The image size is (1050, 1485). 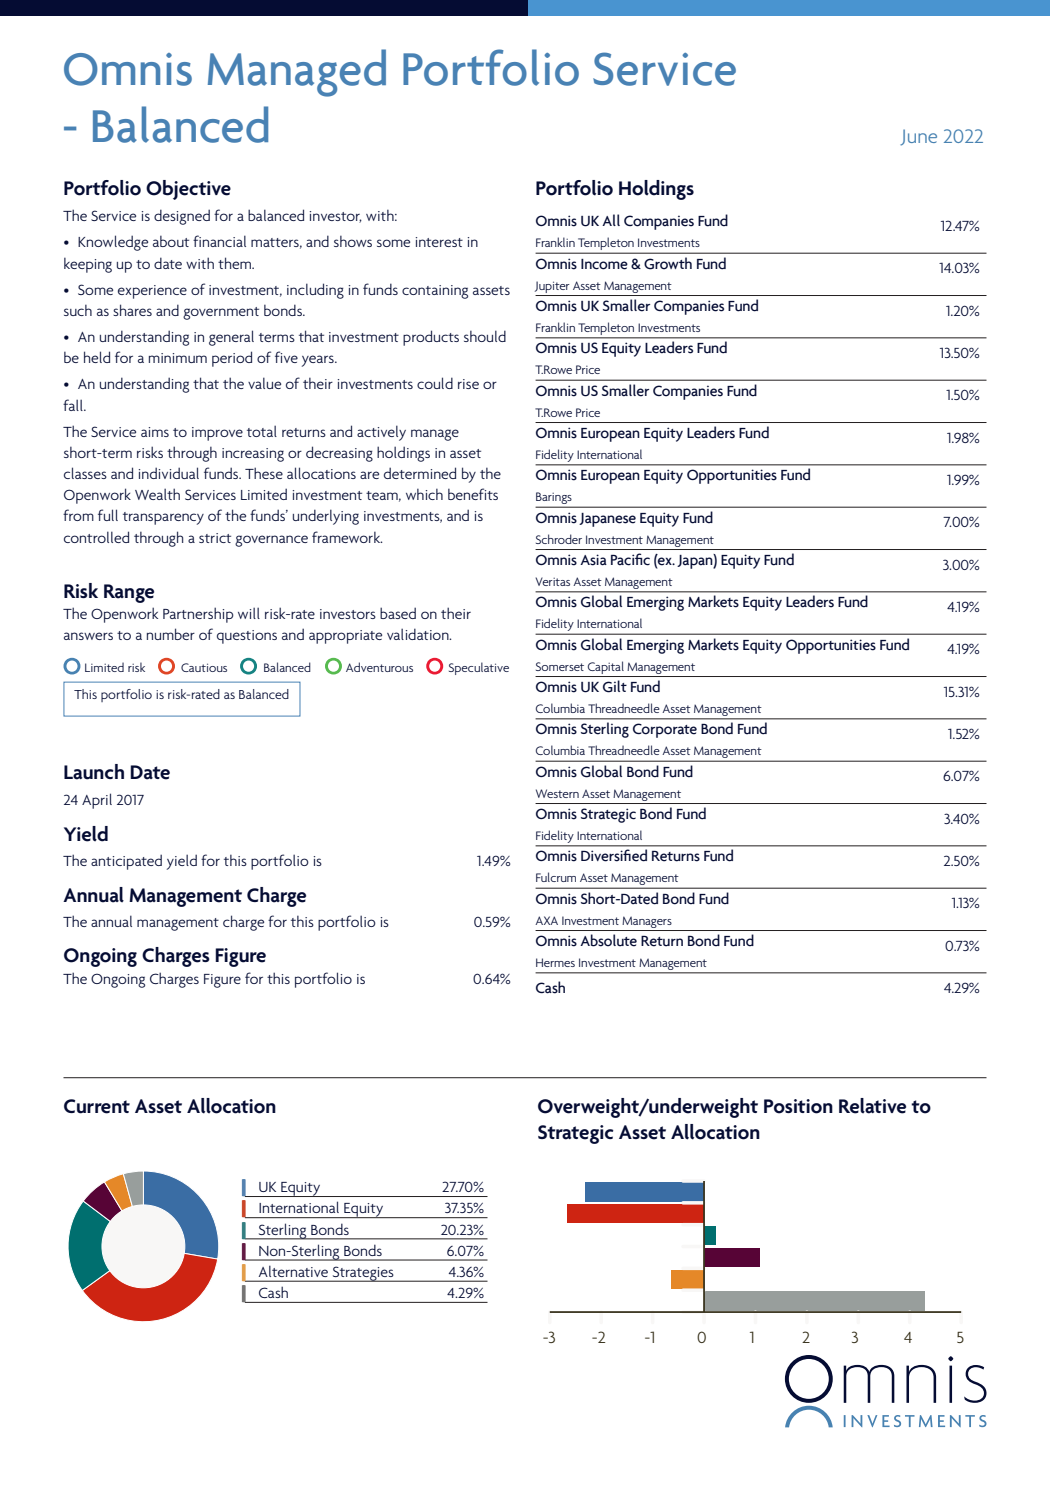 I want to click on interest, so click(x=439, y=242).
